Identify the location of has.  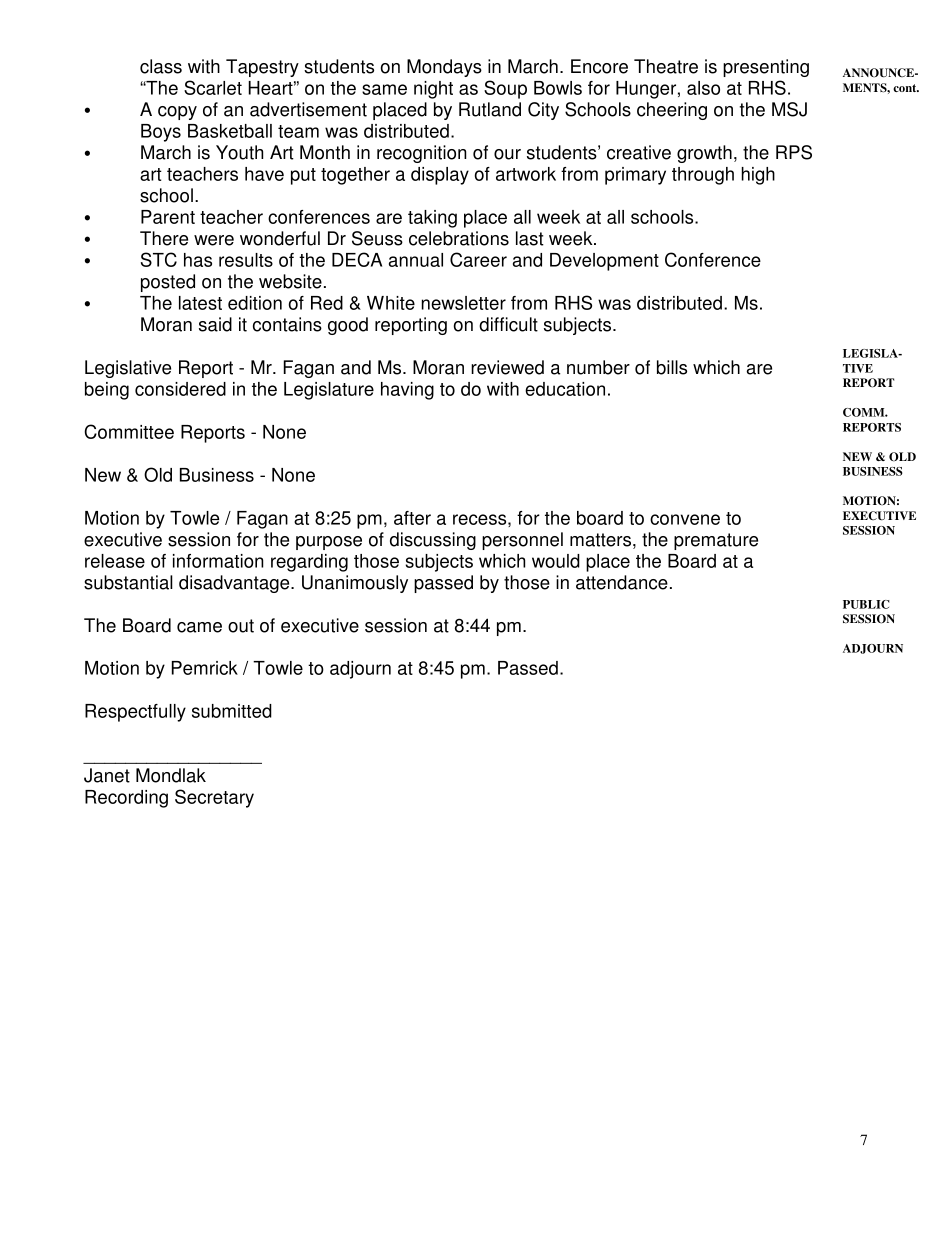
(198, 260).
